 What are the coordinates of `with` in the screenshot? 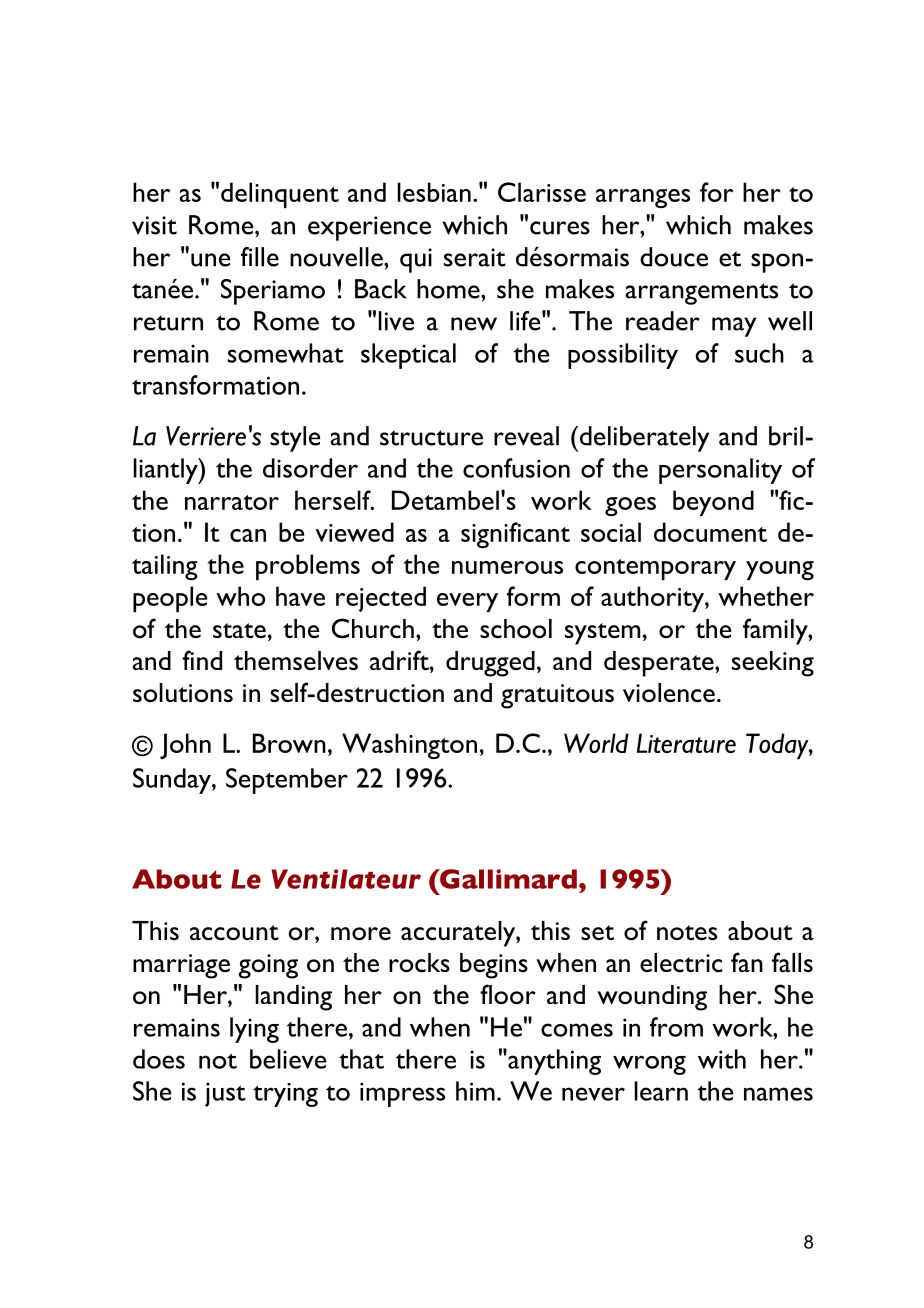 It's located at (722, 1059).
